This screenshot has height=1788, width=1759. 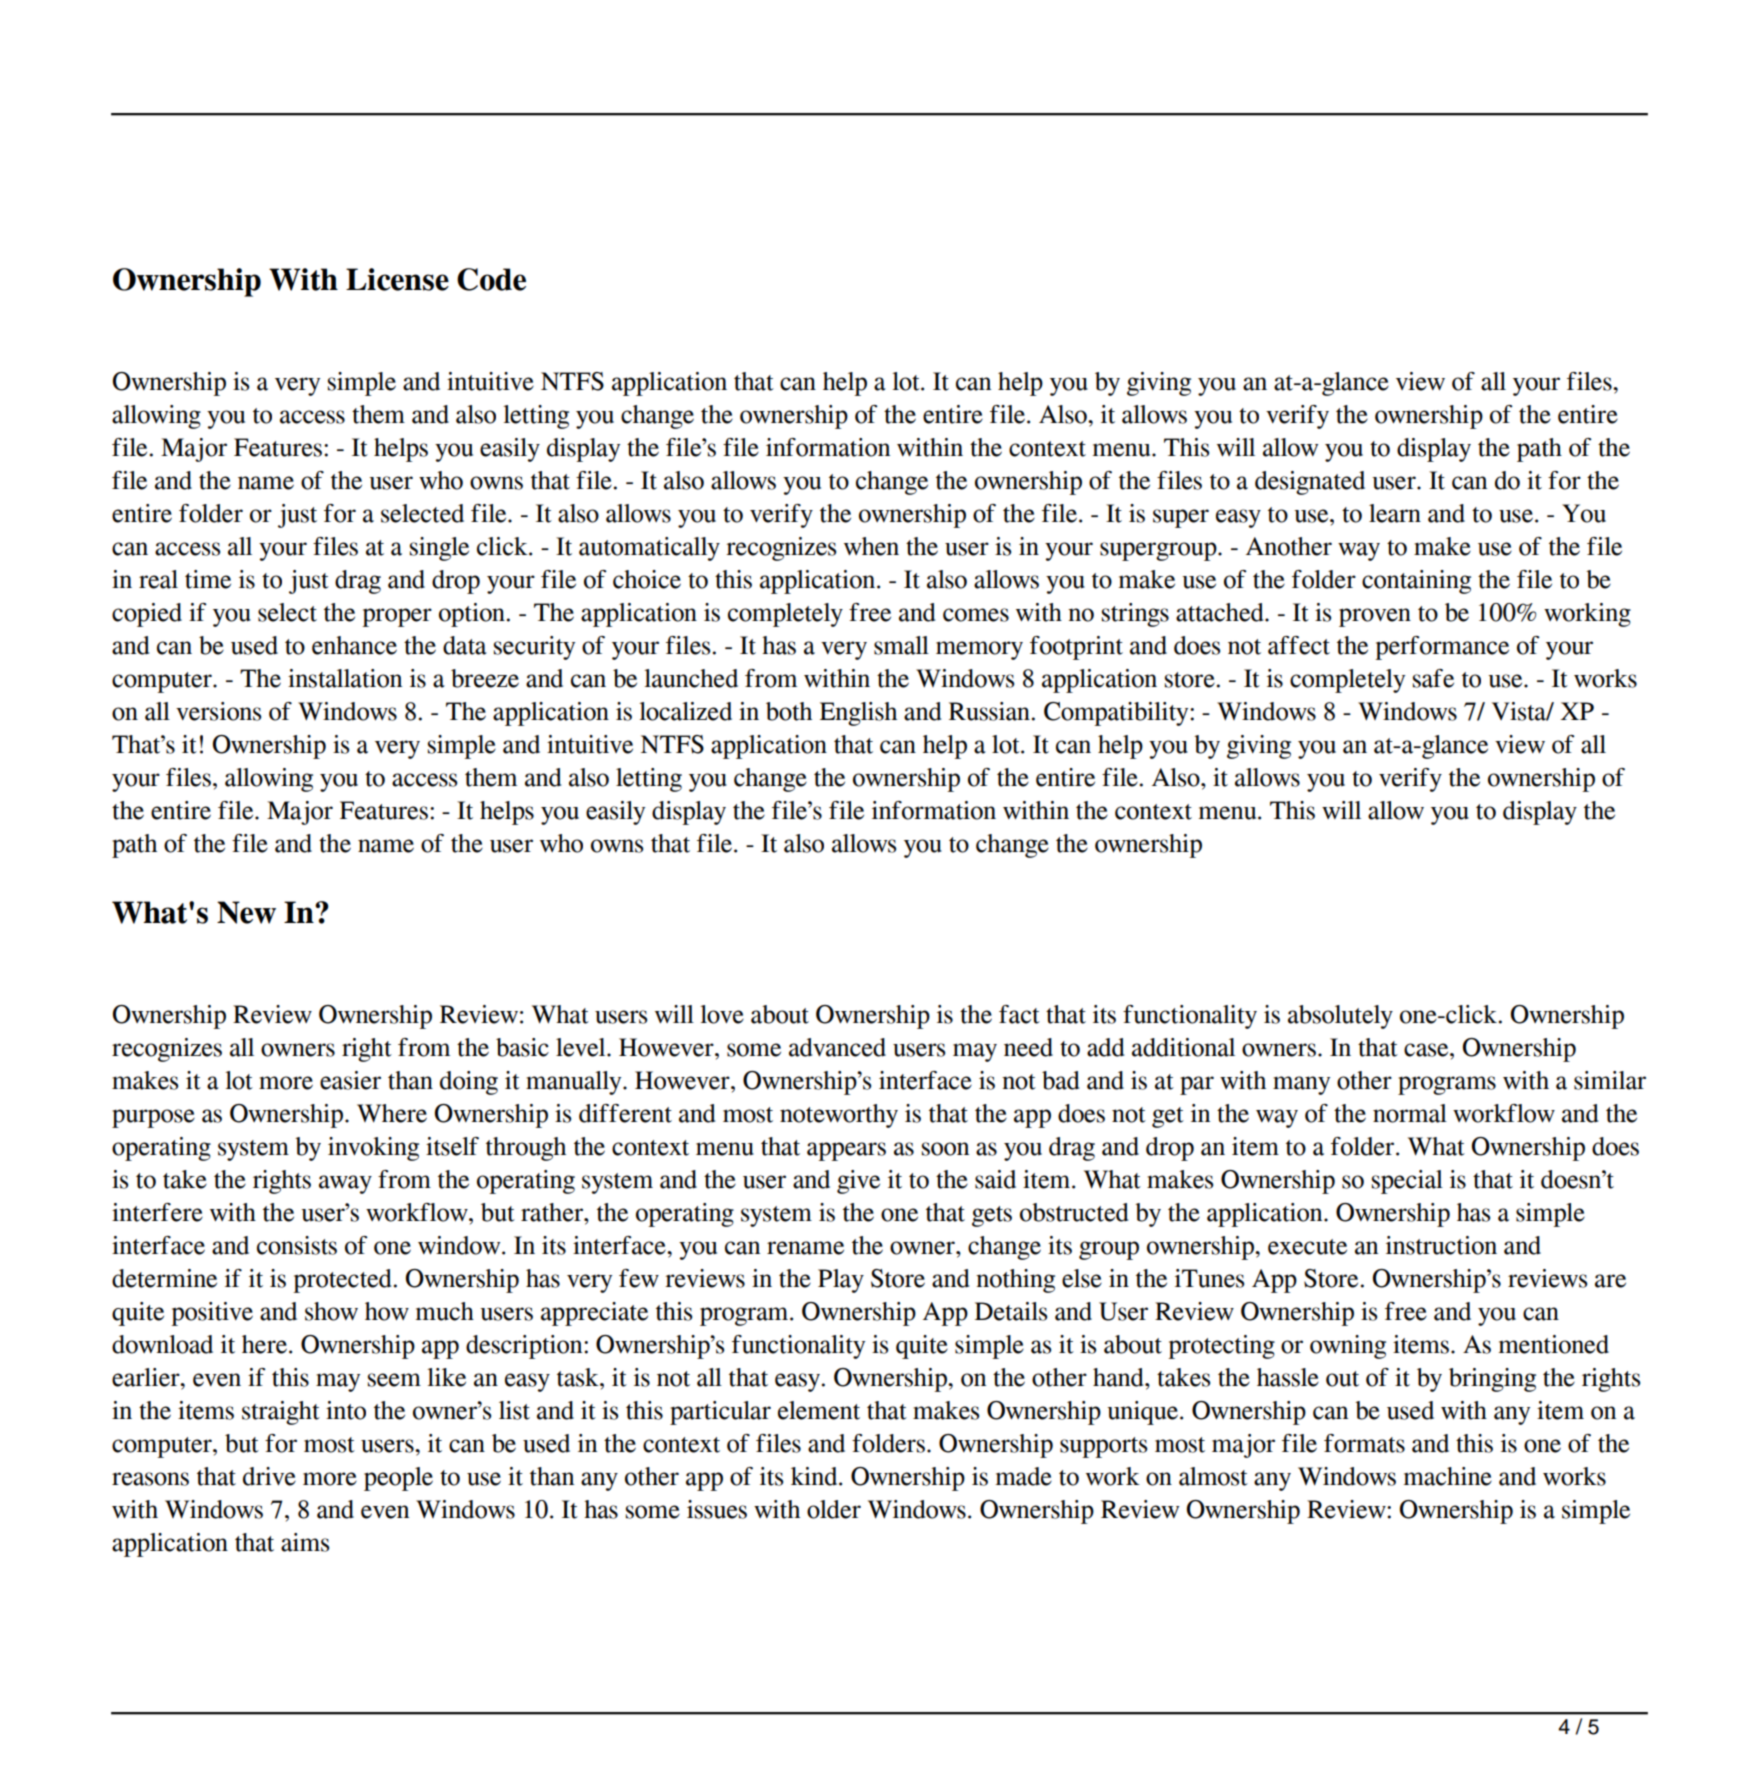 What do you see at coordinates (1340, 1017) in the screenshot?
I see `absolutely` at bounding box center [1340, 1017].
